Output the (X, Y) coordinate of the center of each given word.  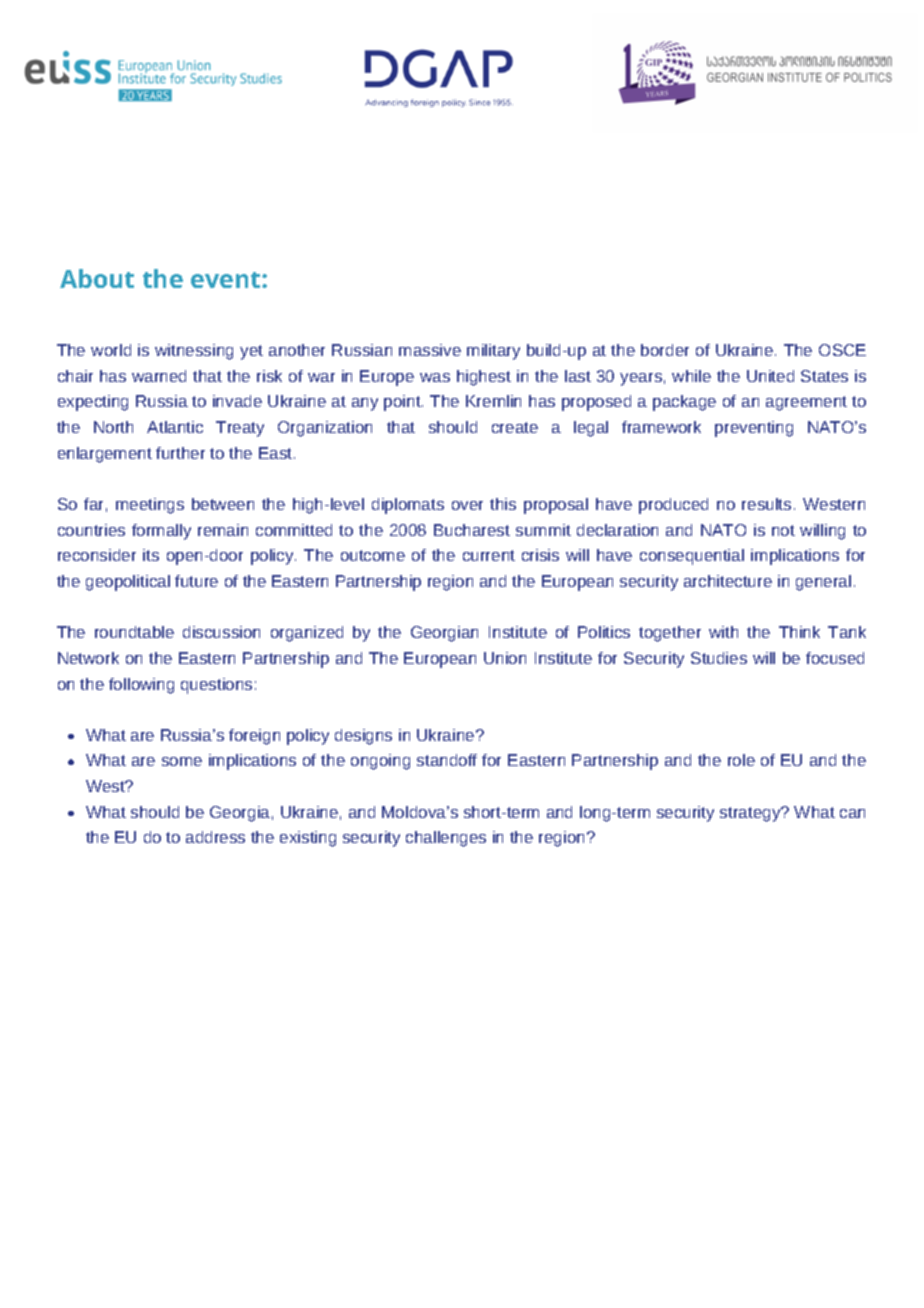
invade (237, 401)
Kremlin (493, 401)
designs (363, 737)
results (766, 504)
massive (430, 350)
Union (505, 658)
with (723, 632)
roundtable (134, 632)
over (467, 505)
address (215, 837)
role (741, 760)
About (97, 278)
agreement (806, 403)
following (141, 686)
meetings (150, 506)
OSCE (842, 350)
